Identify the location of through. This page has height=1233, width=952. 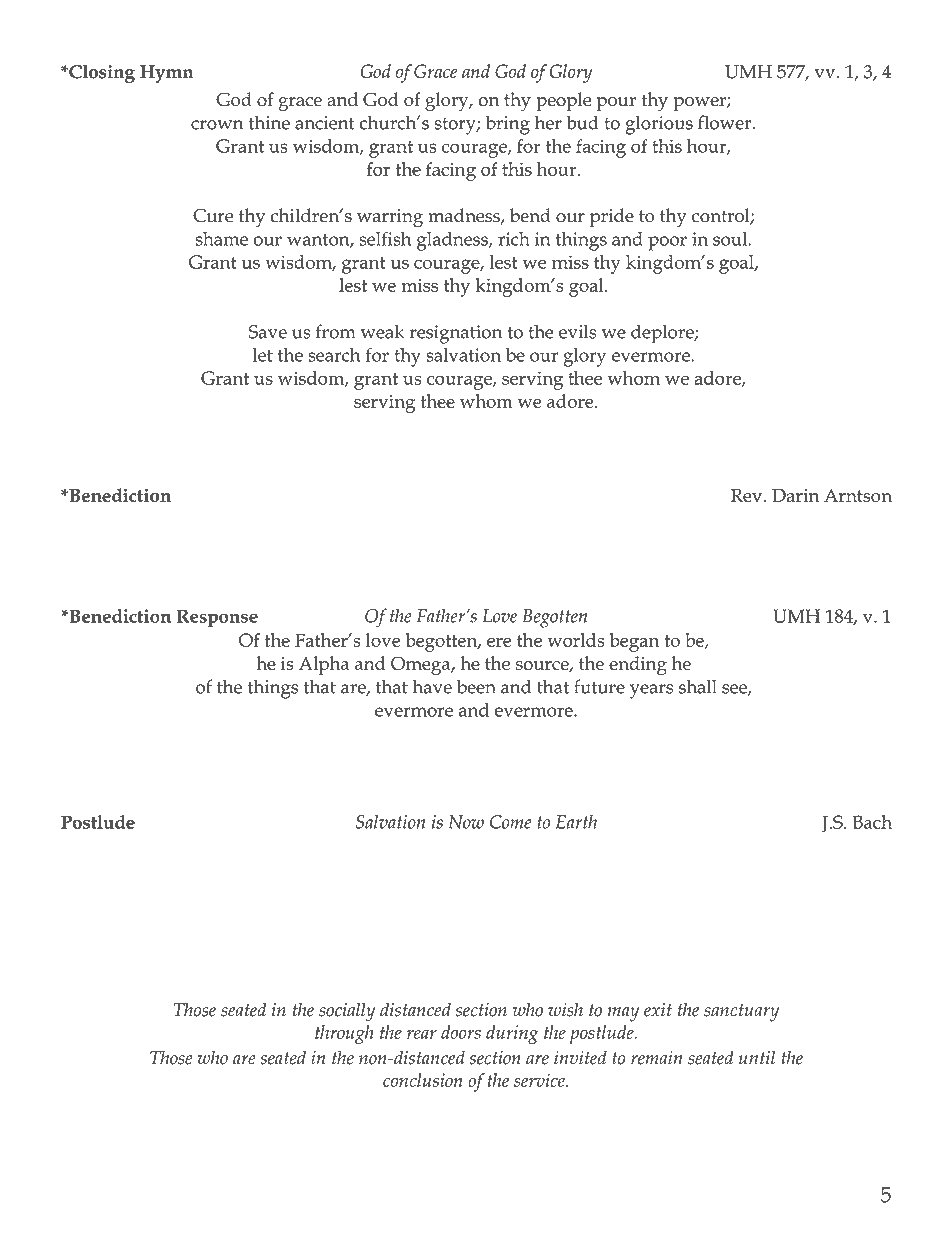
(344, 1034).
